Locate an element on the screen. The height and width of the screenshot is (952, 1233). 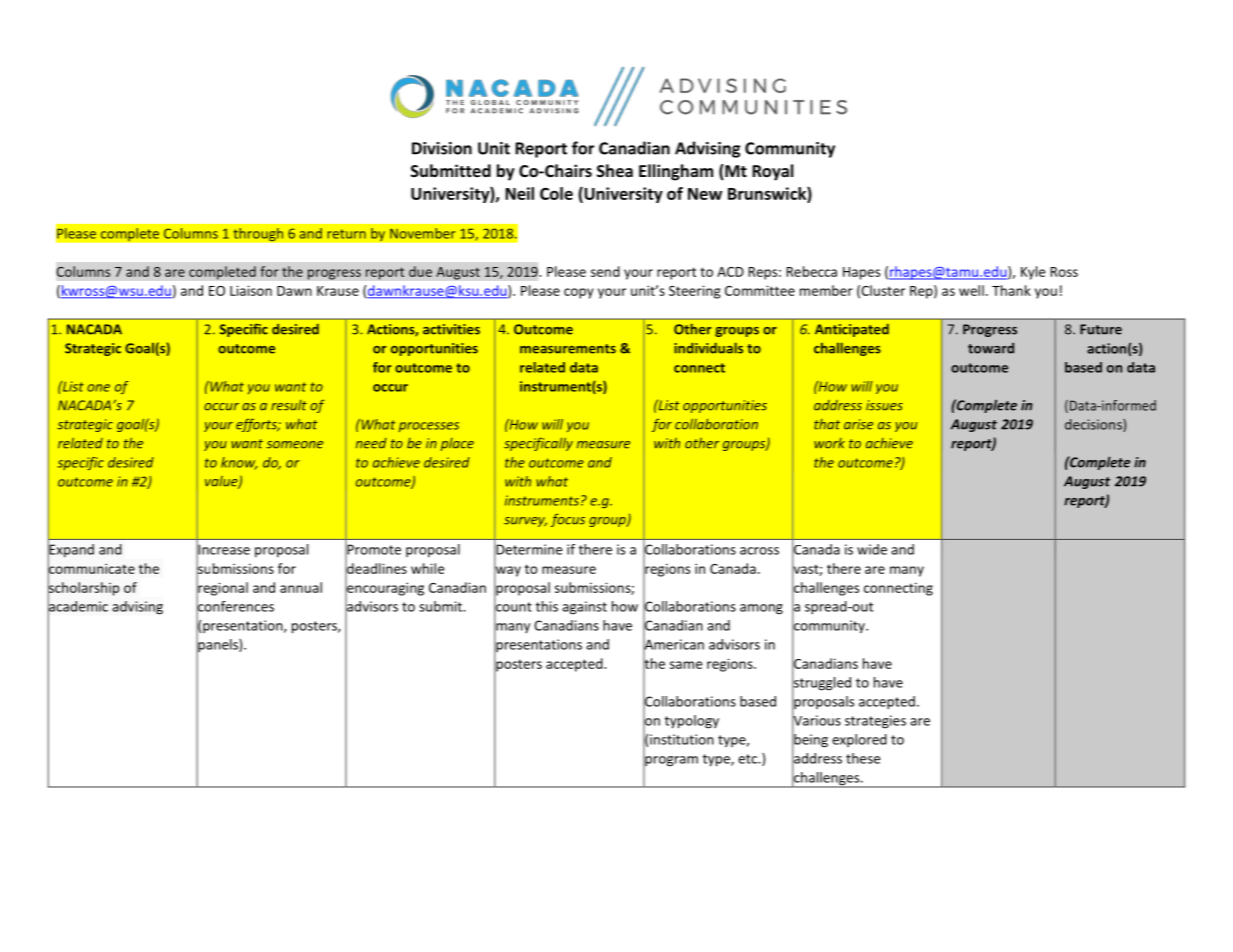
result is located at coordinates (289, 405).
